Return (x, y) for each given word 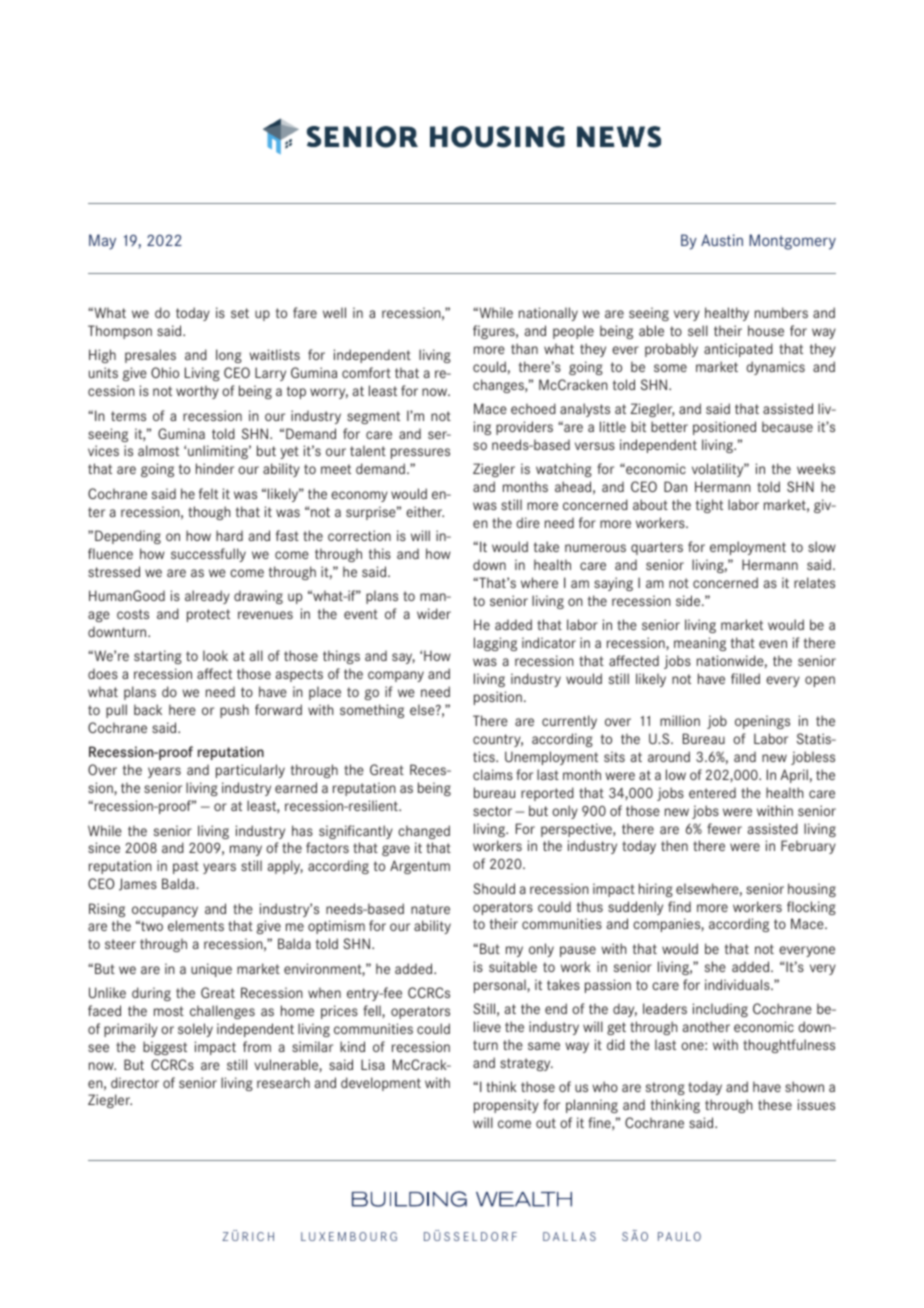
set (240, 313)
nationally (548, 314)
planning (592, 1106)
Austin (722, 240)
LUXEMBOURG (349, 1236)
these (775, 1104)
